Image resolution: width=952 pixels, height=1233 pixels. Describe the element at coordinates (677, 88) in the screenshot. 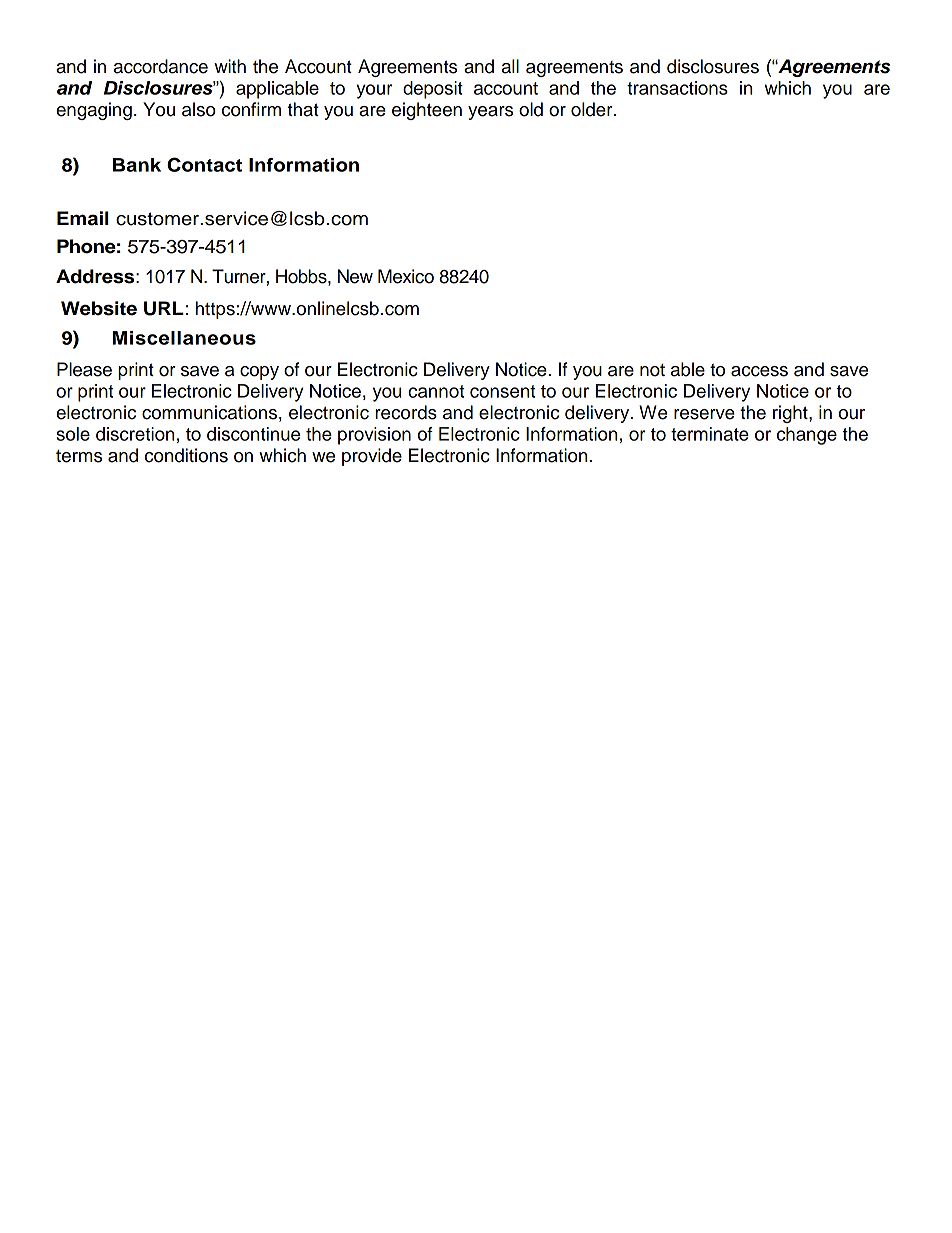

I see `transactions` at that location.
